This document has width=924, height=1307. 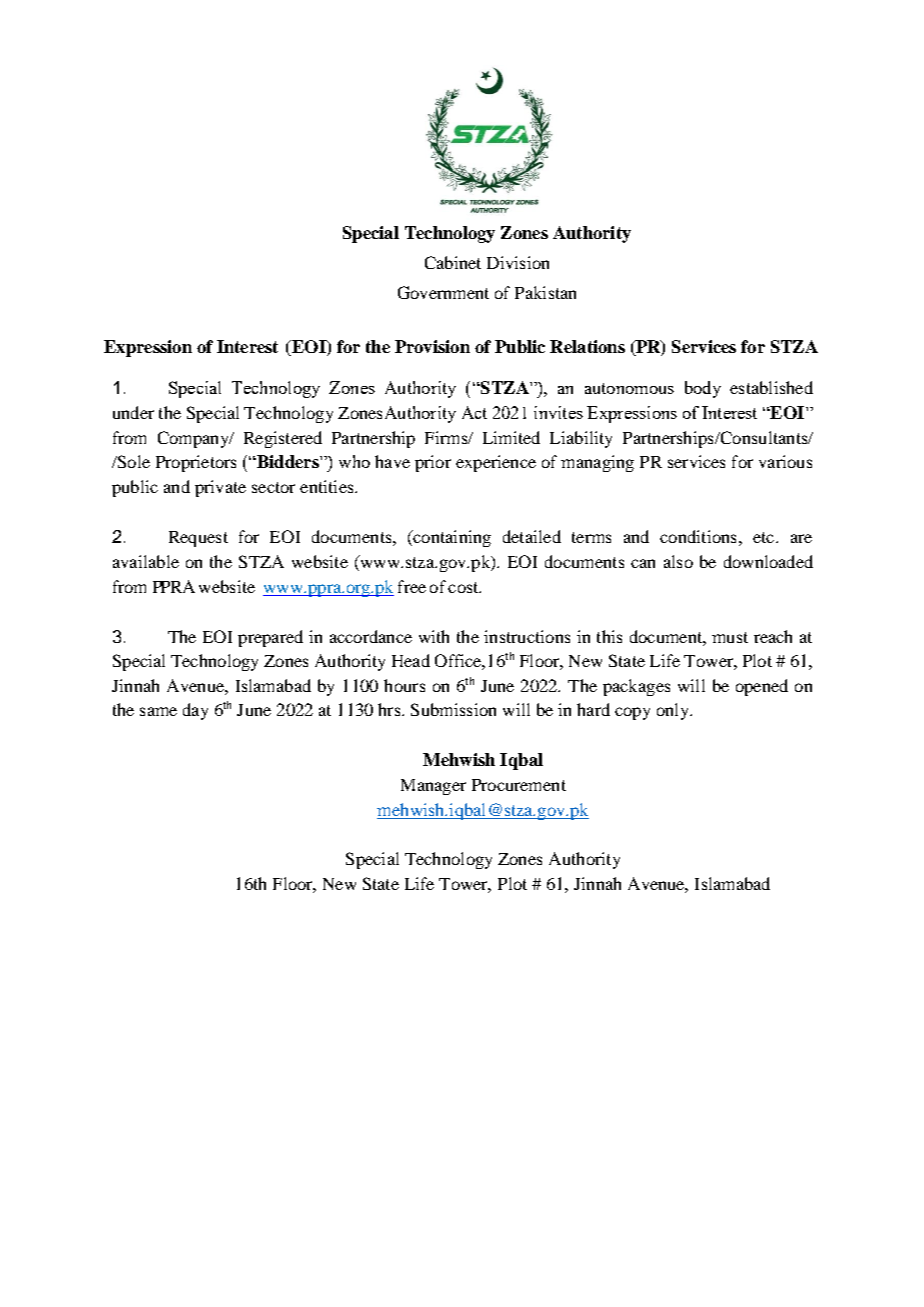 What do you see at coordinates (545, 292) in the document?
I see `Pakistan` at bounding box center [545, 292].
